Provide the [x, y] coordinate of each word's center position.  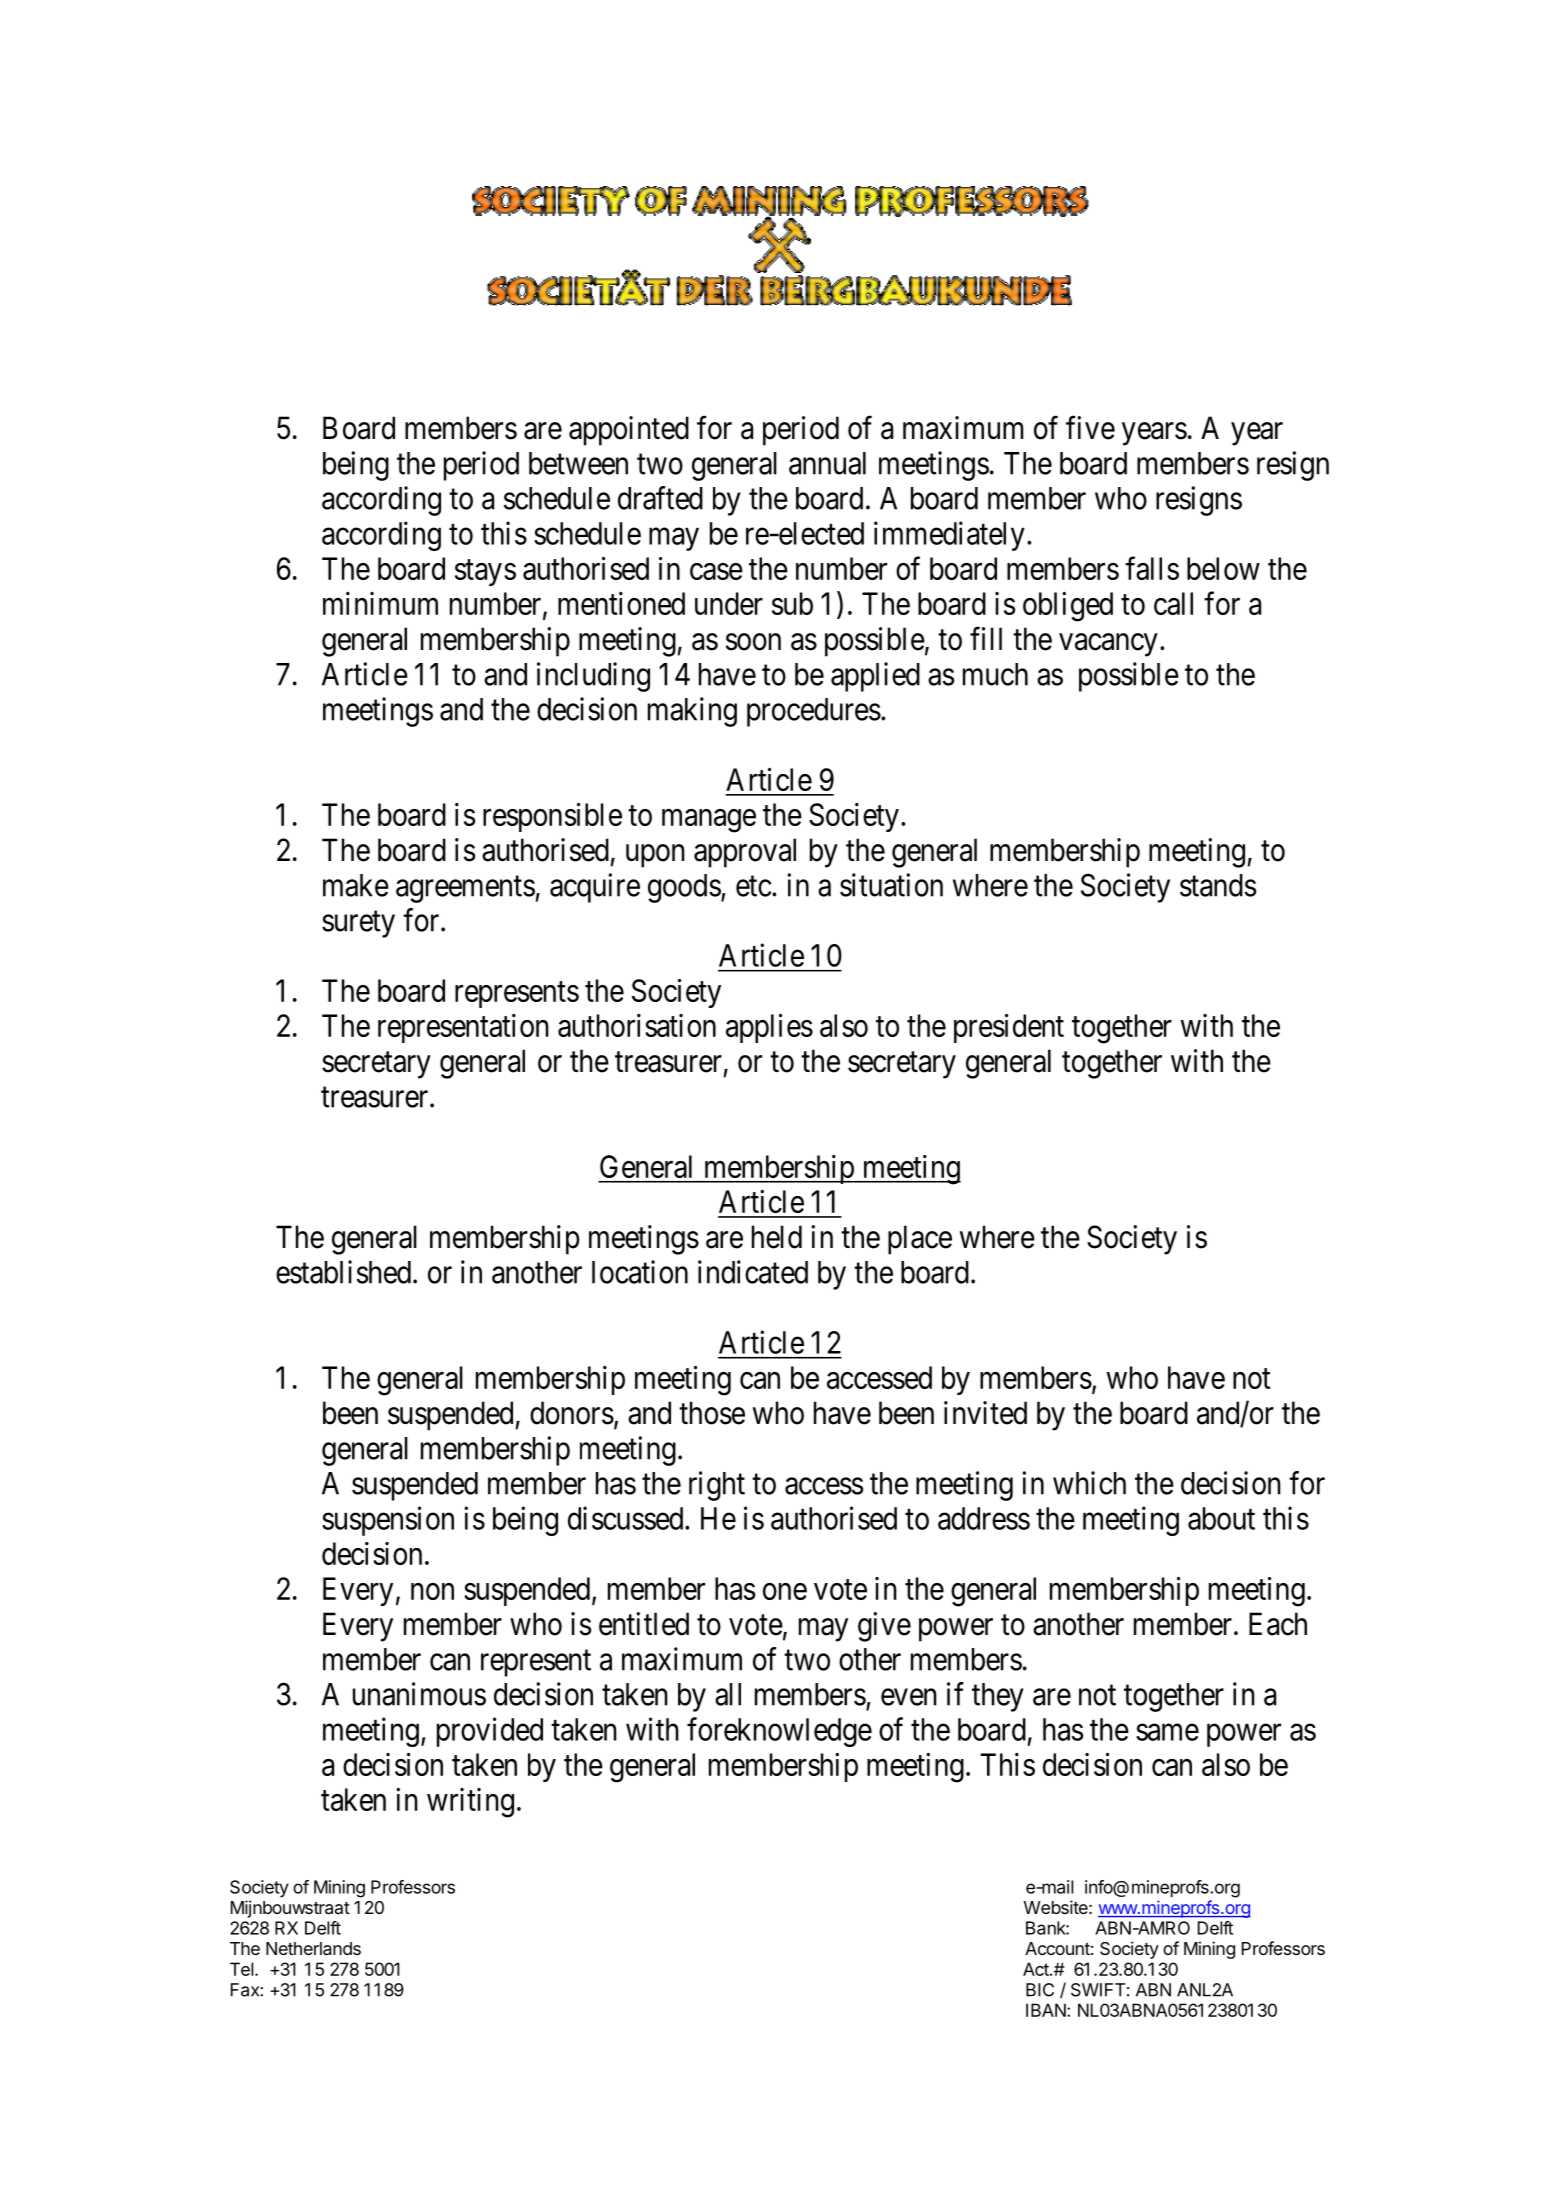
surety [358, 924]
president [1009, 1028]
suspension [388, 1521]
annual [827, 463]
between [578, 463]
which [1089, 1483]
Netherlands [313, 1949]
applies [769, 1028]
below [1223, 568]
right [717, 1486]
